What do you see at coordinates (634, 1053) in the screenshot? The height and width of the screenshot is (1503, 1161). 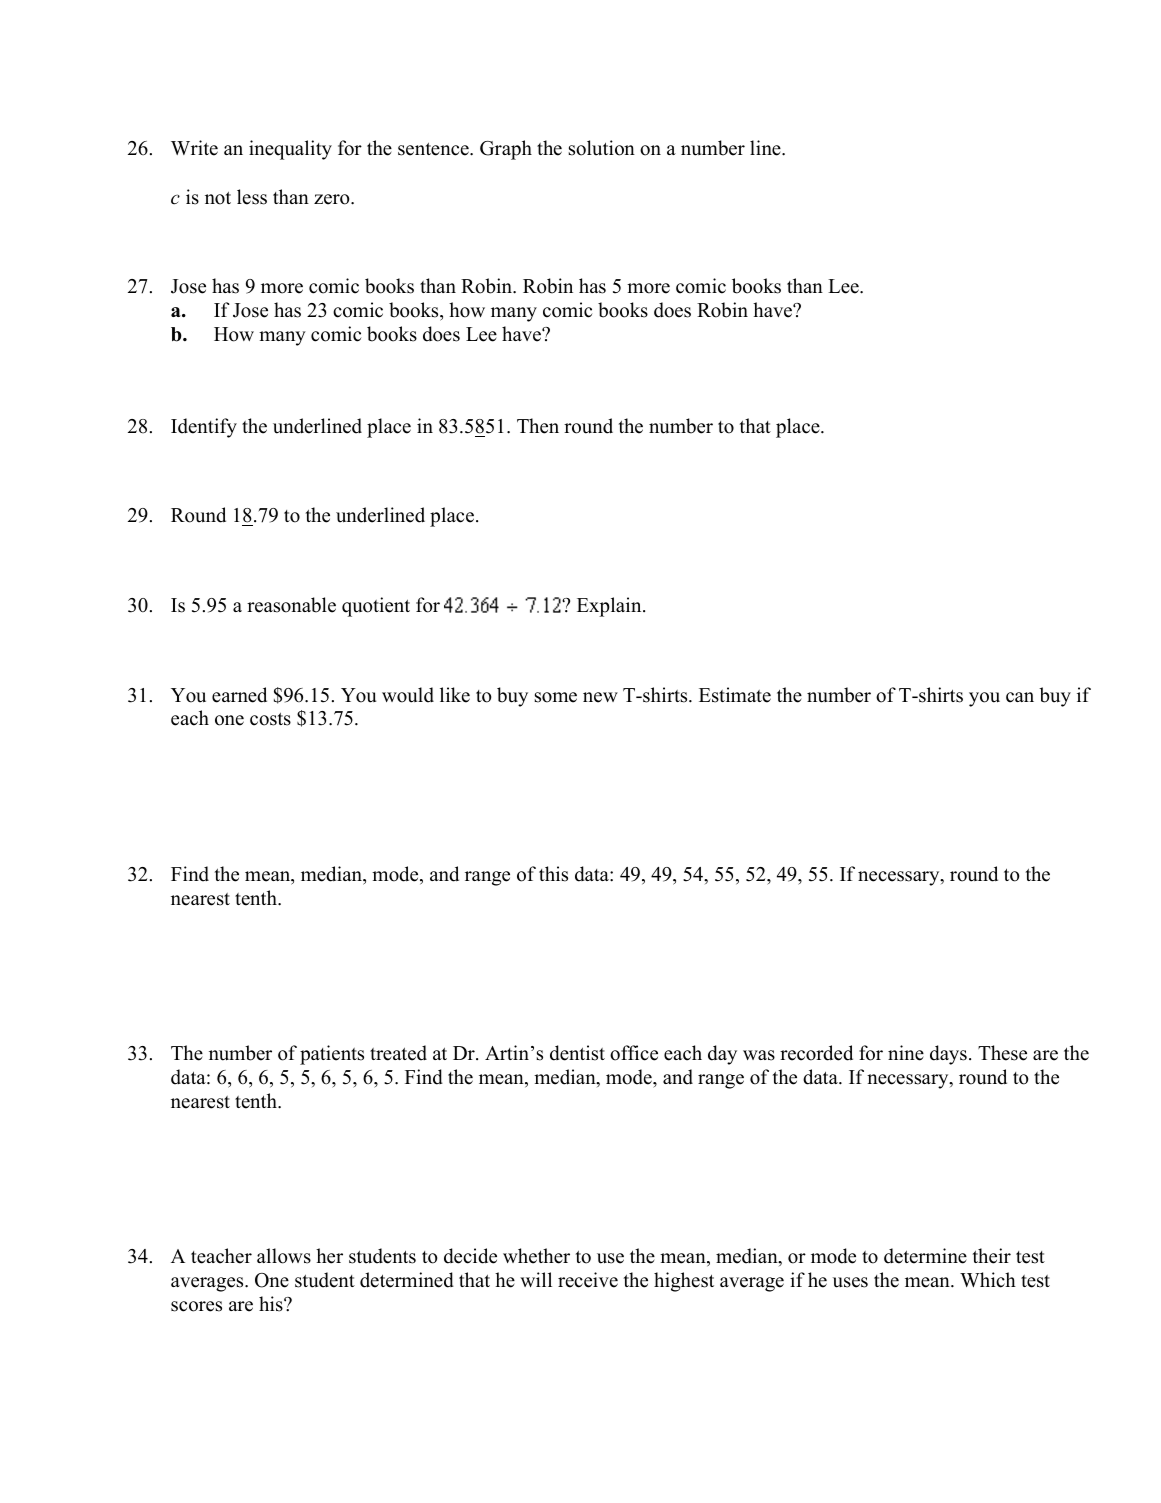 I see `office` at bounding box center [634, 1053].
